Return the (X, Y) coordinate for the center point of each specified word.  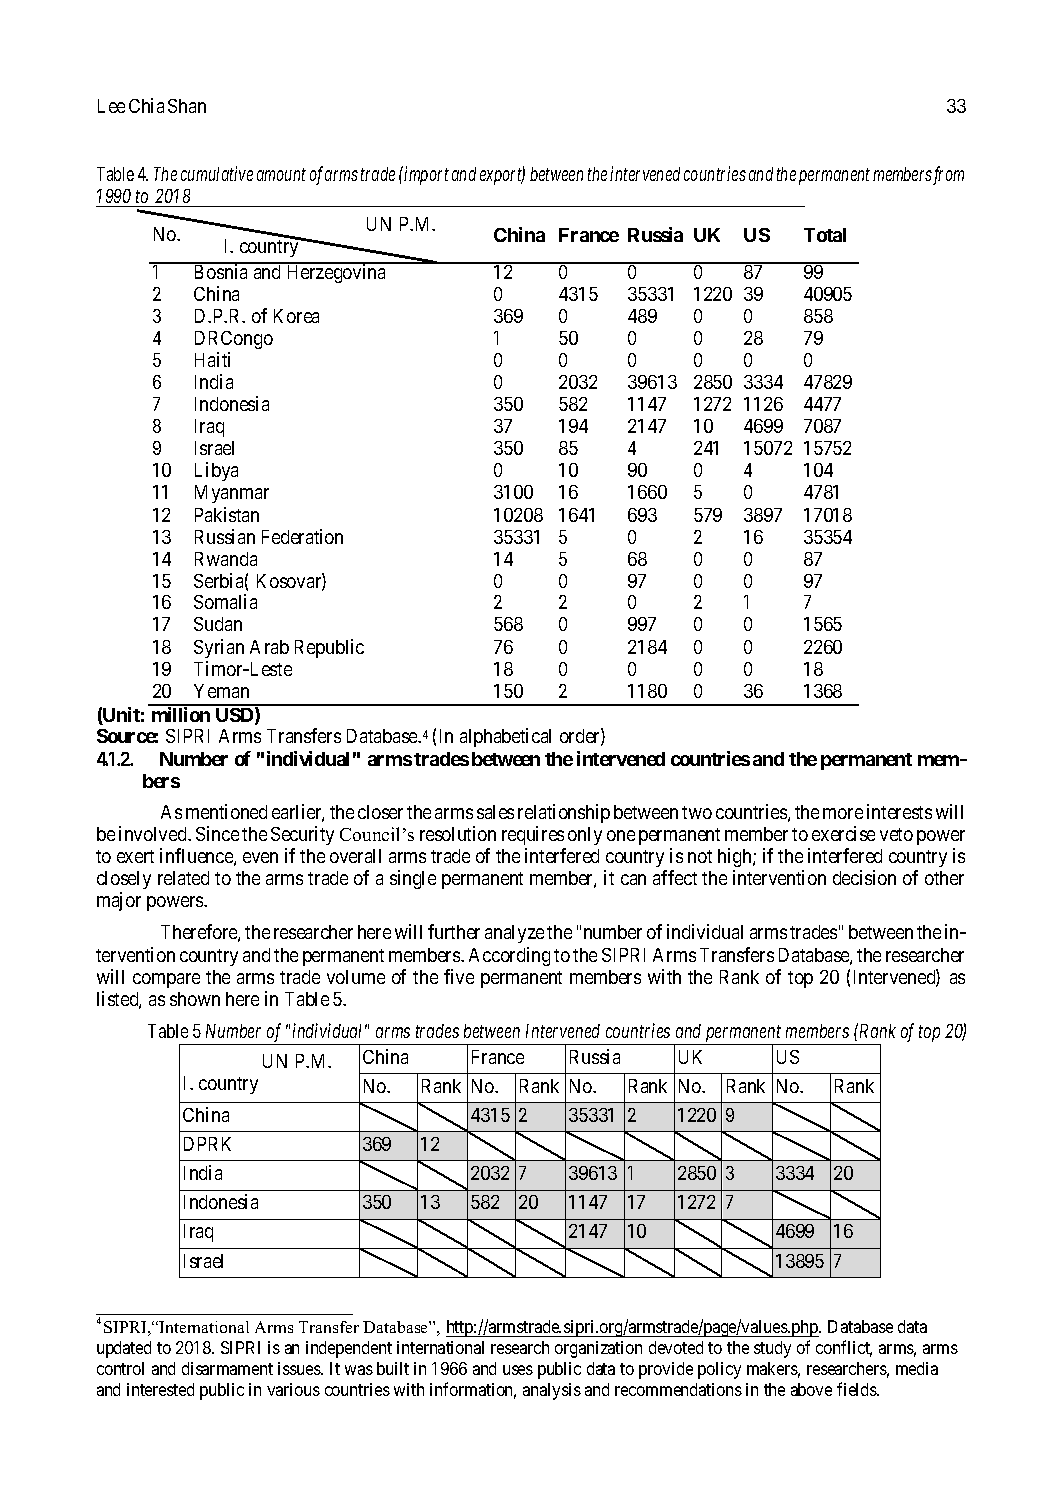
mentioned (226, 811)
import (426, 175)
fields (857, 1389)
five (459, 976)
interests (899, 811)
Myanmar (232, 494)
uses (518, 1370)
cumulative (217, 173)
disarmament (227, 1368)
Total (825, 235)
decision (864, 877)
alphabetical (505, 737)
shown (195, 999)
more (843, 813)
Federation (302, 536)
